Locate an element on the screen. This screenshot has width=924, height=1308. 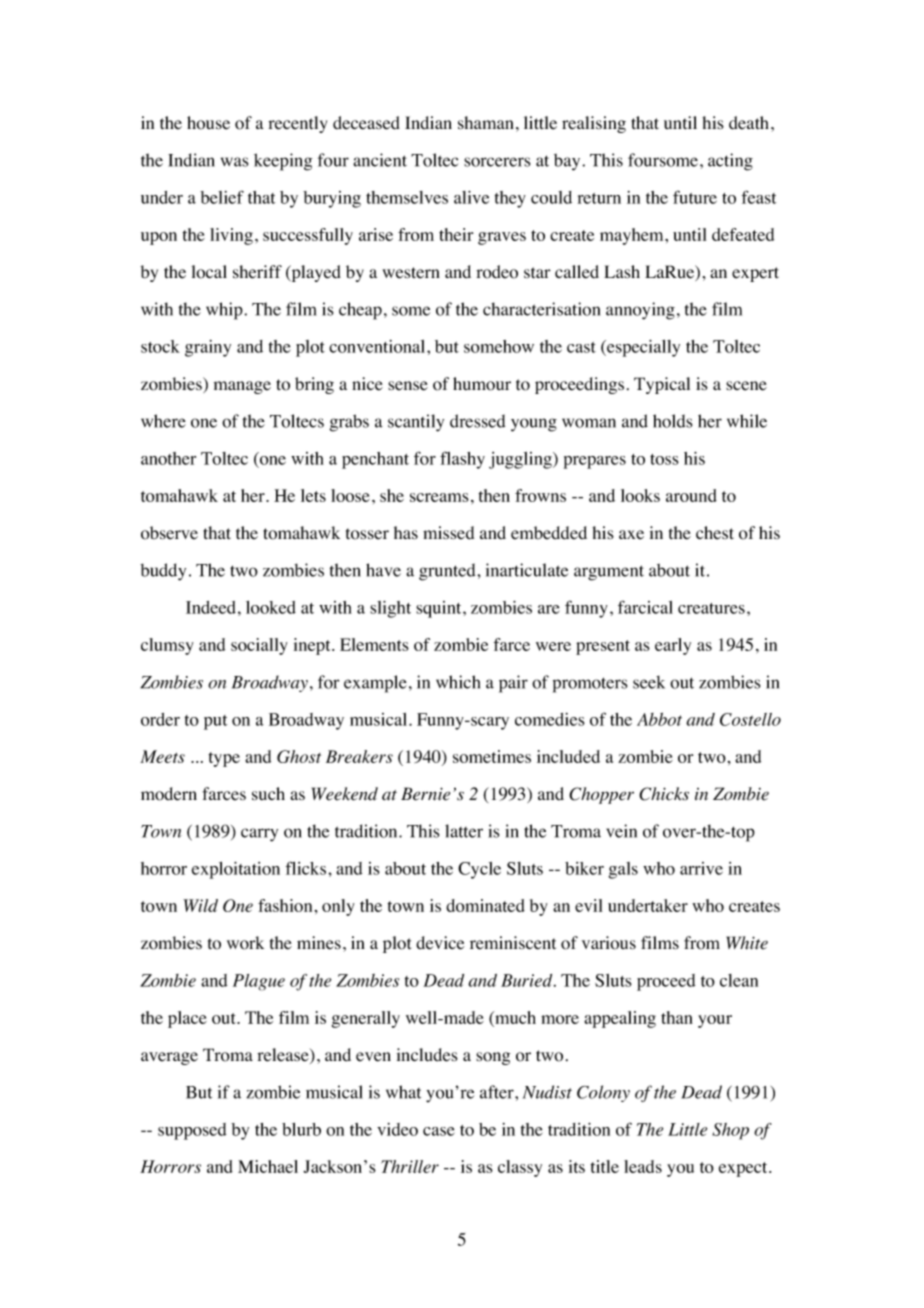
socially is located at coordinates (259, 646).
